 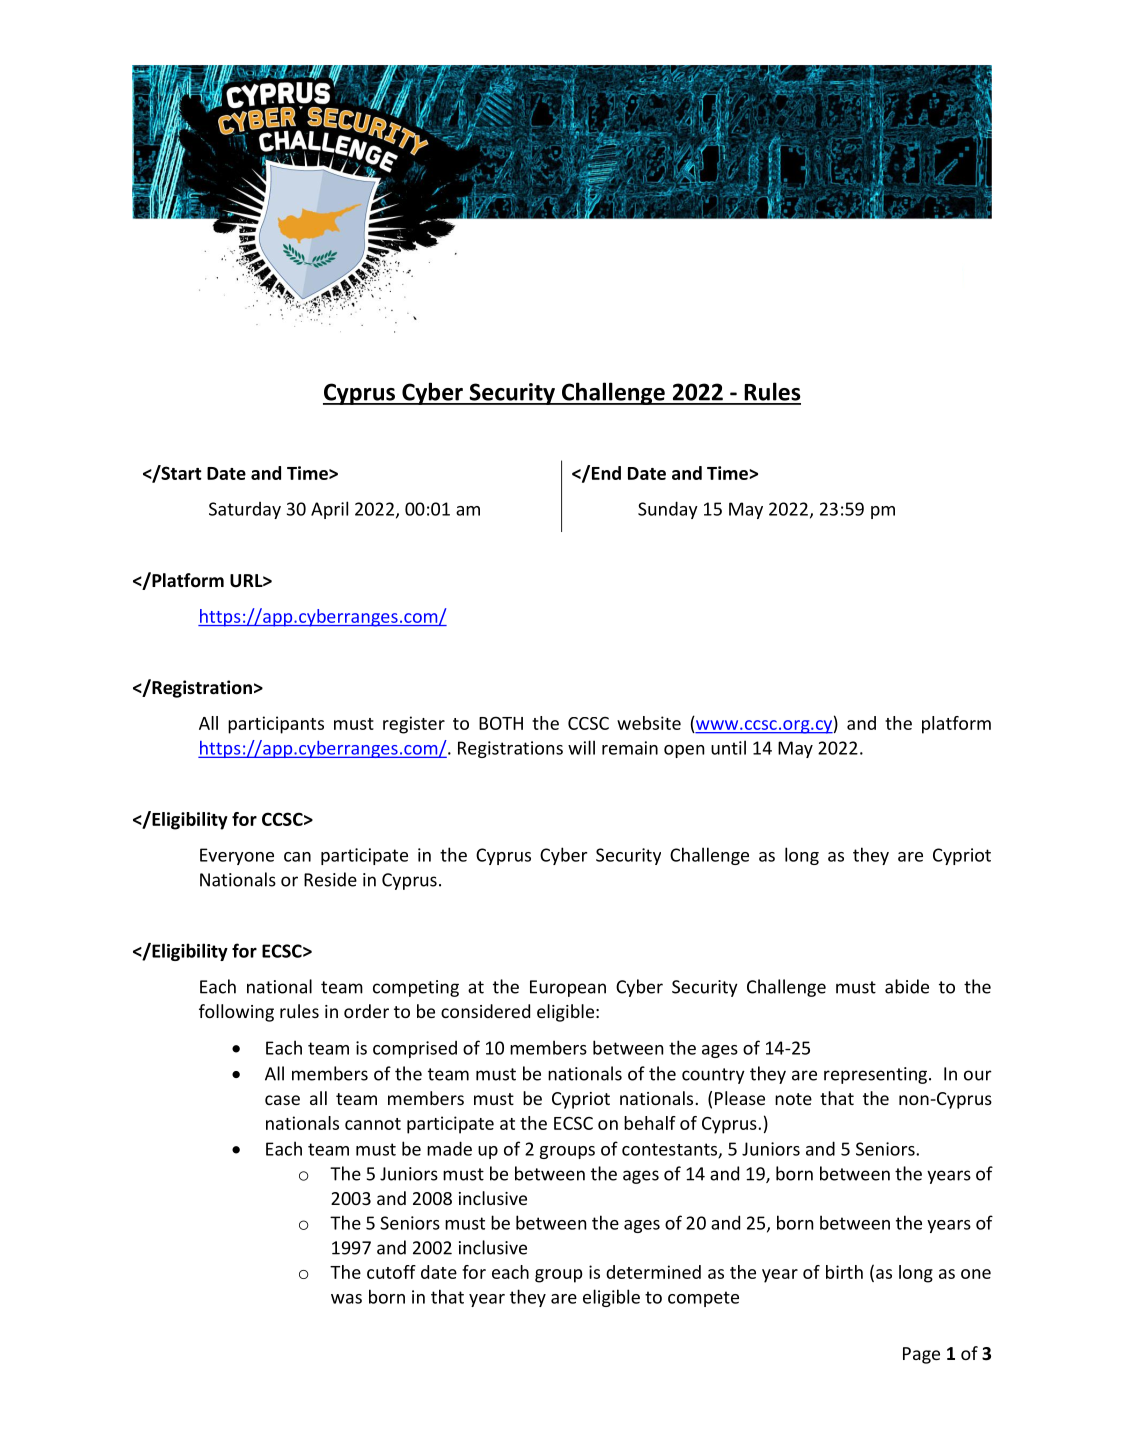 What do you see at coordinates (329, 510) in the screenshot?
I see `April` at bounding box center [329, 510].
